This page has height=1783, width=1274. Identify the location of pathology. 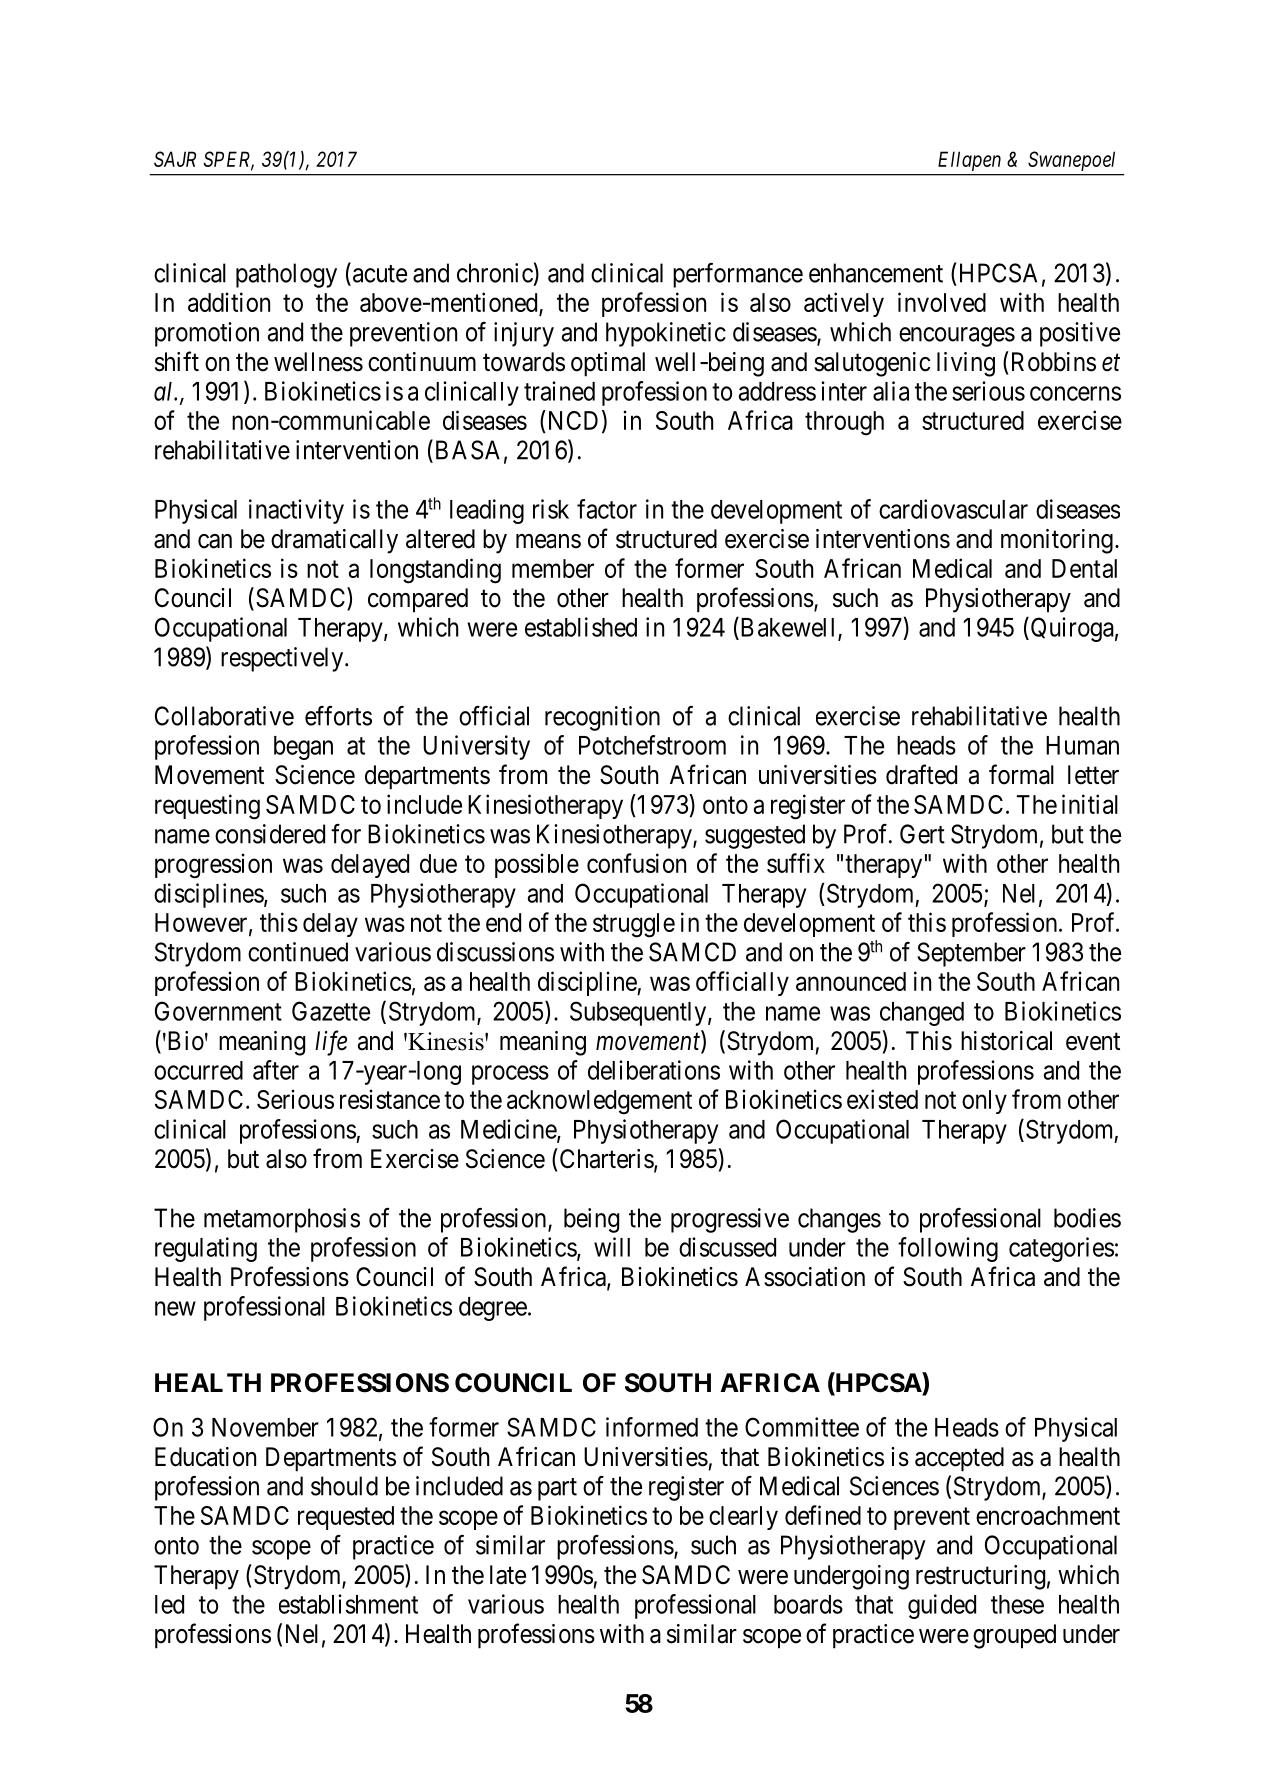
(286, 275).
